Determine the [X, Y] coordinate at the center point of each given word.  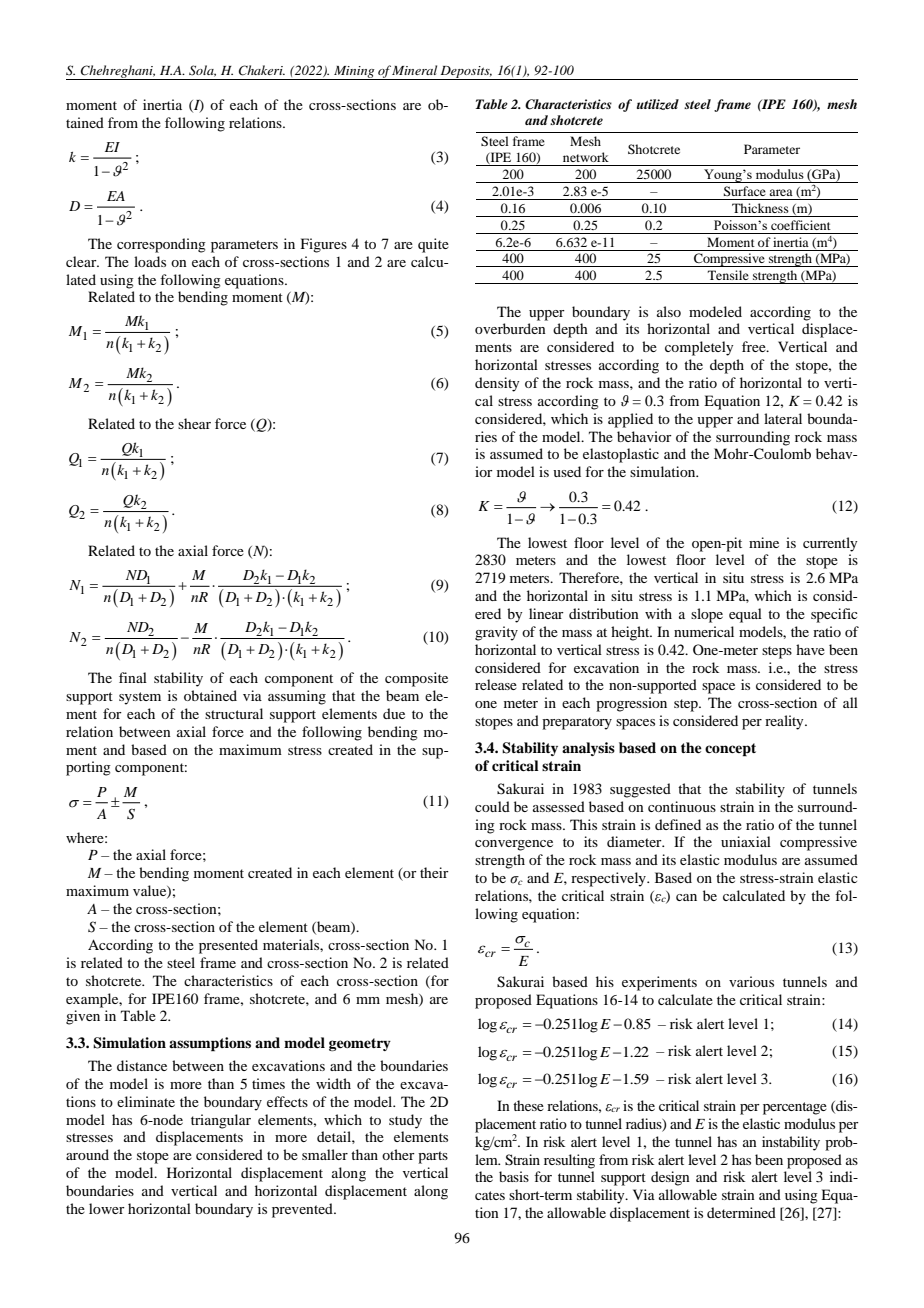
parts [433, 1157]
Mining [354, 73]
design [670, 1178]
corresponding [161, 245]
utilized [658, 104]
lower [107, 1208]
